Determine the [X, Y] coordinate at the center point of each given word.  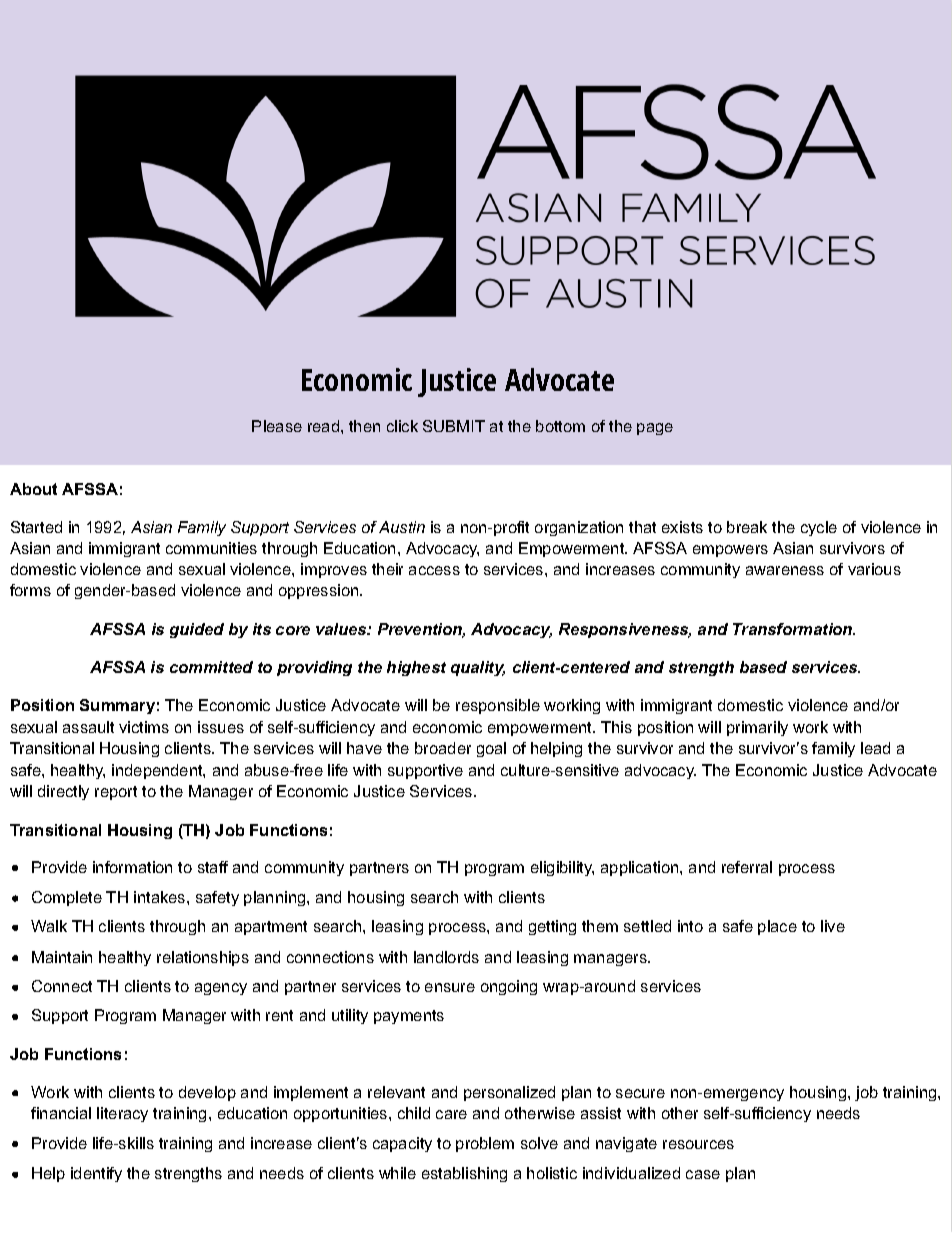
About [33, 489]
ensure [450, 987]
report [116, 793]
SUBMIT [454, 426]
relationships [203, 958]
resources [698, 1144]
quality [478, 668]
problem [485, 1144]
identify [96, 1174]
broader [443, 748]
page [655, 429]
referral [747, 867]
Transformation [794, 629]
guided [197, 630]
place [777, 927]
